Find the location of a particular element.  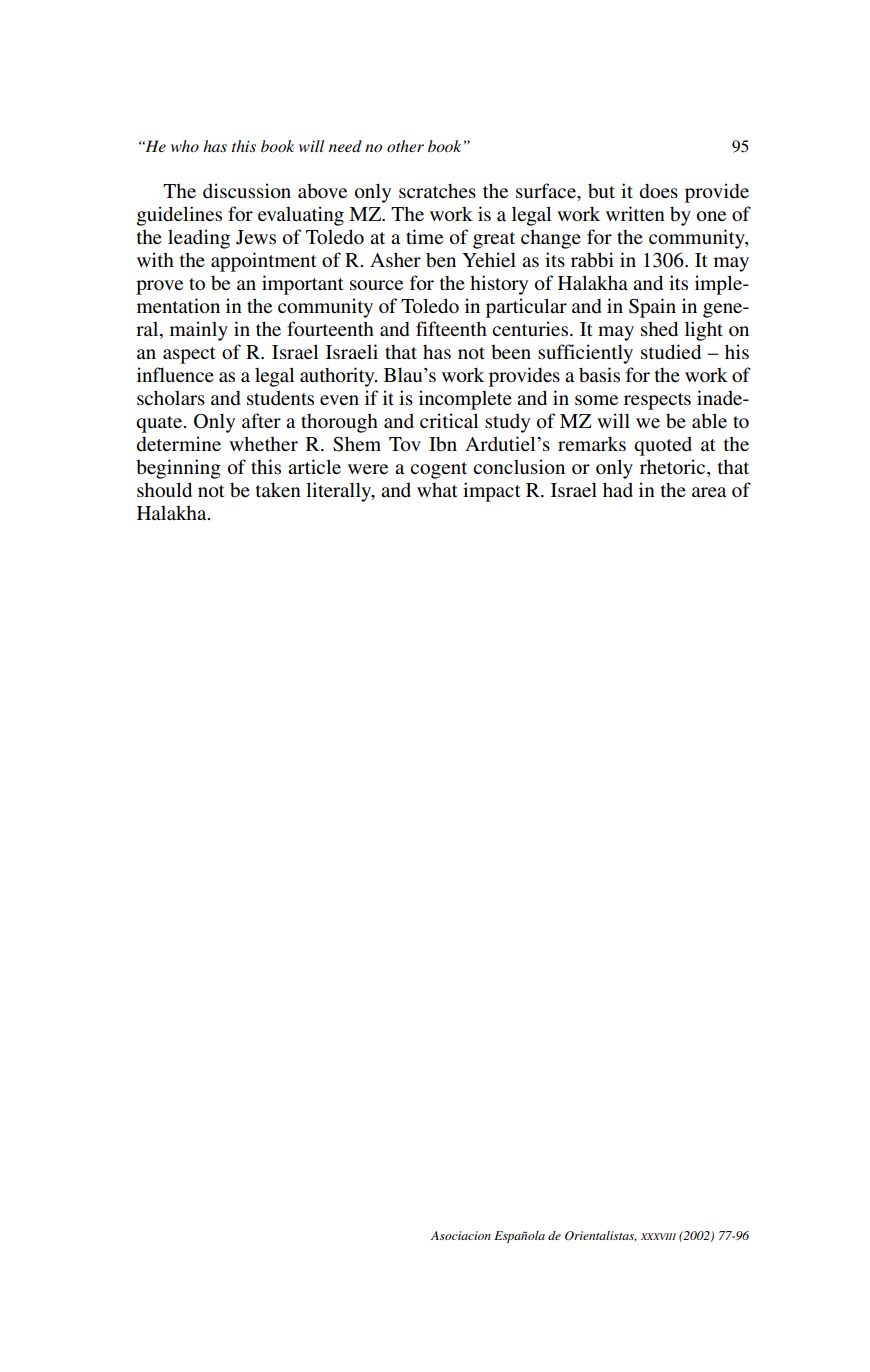

beginning is located at coordinates (178, 469).
